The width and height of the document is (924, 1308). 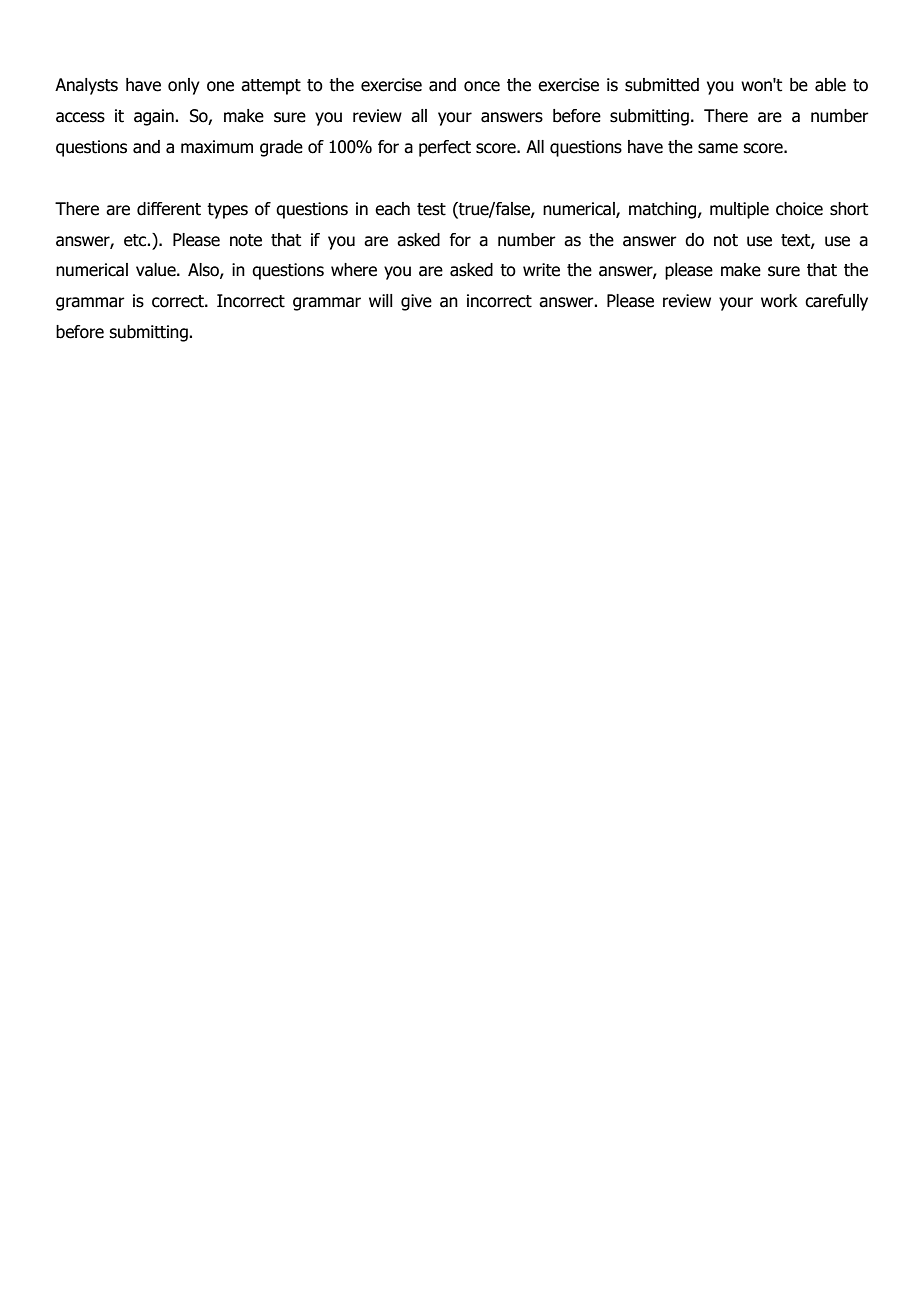 I want to click on able, so click(x=830, y=85).
